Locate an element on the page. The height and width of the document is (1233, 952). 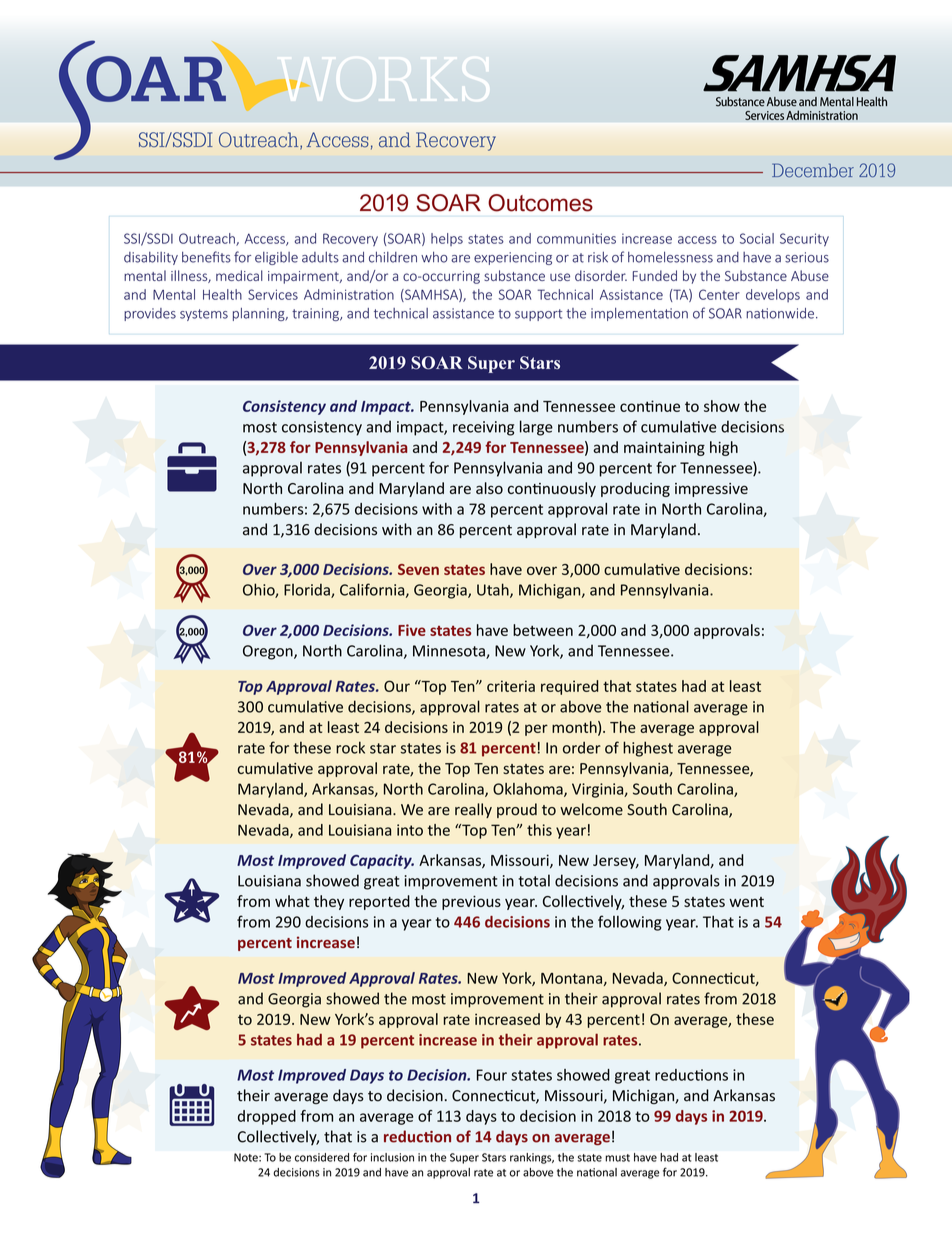
benefits is located at coordinates (206, 257).
